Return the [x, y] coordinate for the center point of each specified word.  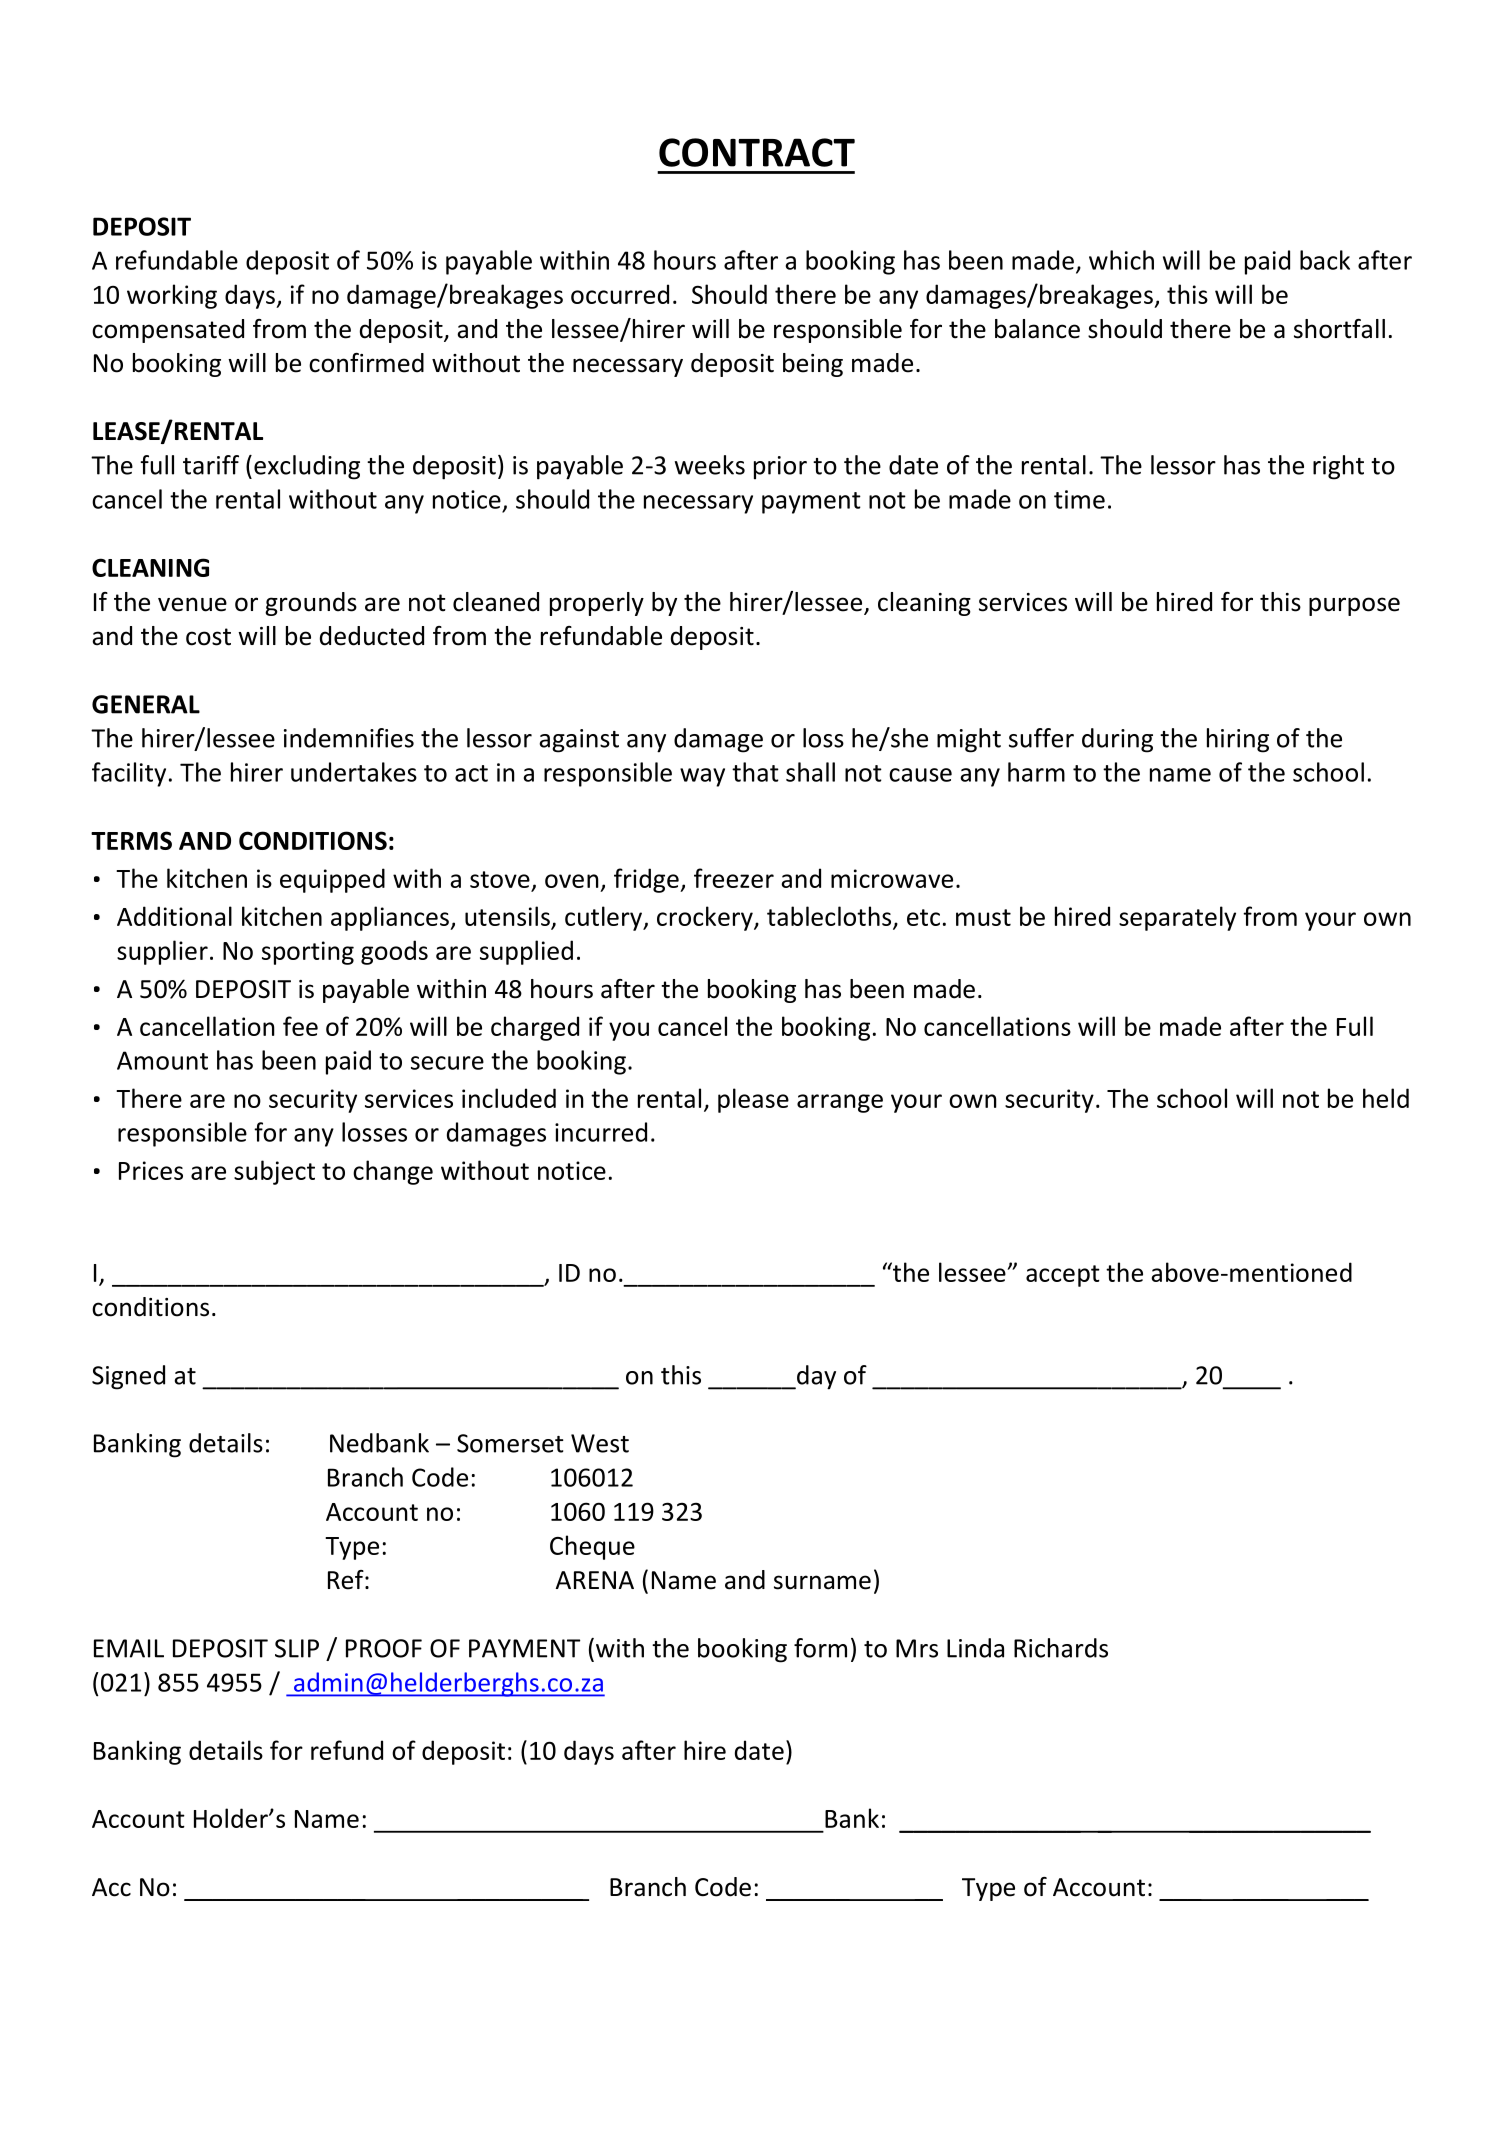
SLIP [297, 1648]
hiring [1238, 740]
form [820, 1648]
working [172, 296]
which [1121, 260]
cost [208, 637]
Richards [1061, 1648]
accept [1063, 1276]
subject [274, 1172]
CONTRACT [757, 152]
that [755, 772]
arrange [840, 1103]
